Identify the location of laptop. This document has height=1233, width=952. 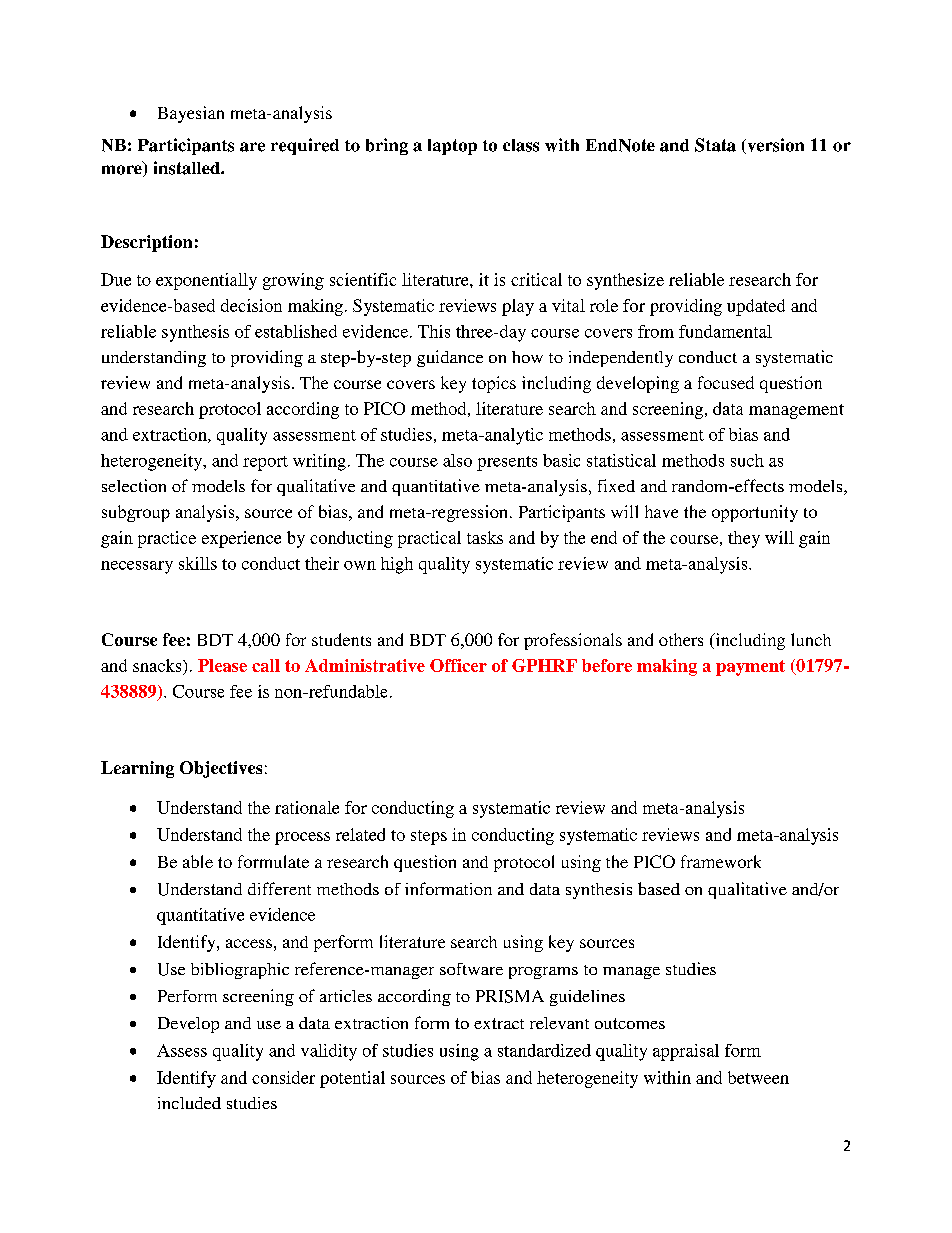
(452, 147).
